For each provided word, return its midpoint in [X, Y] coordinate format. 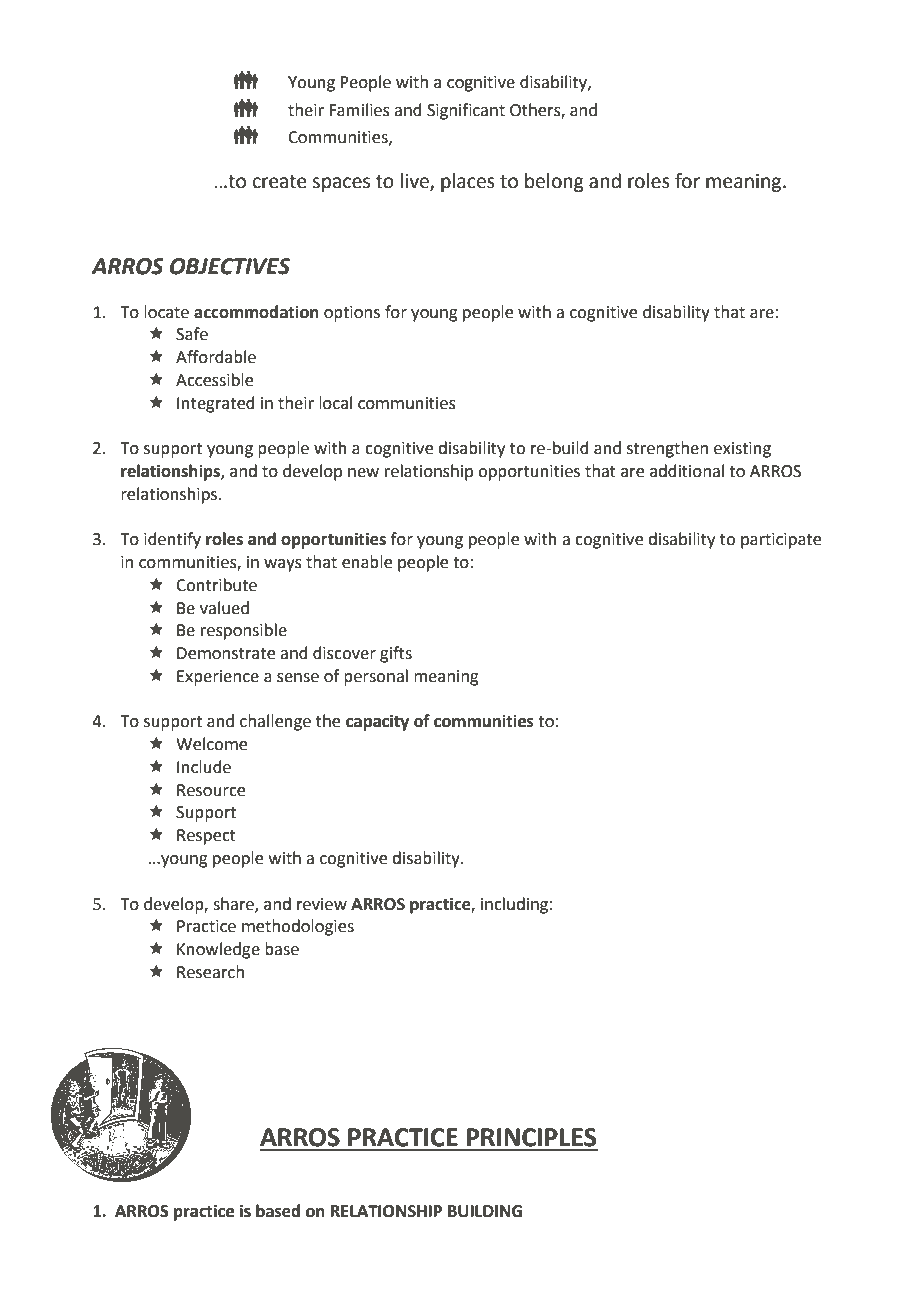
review [322, 904]
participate [781, 541]
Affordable [216, 357]
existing [742, 450]
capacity [377, 722]
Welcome [211, 744]
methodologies [298, 927]
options [352, 314]
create [280, 182]
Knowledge [218, 950]
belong [554, 182]
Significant [466, 111]
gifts [396, 654]
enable [367, 562]
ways [283, 565]
